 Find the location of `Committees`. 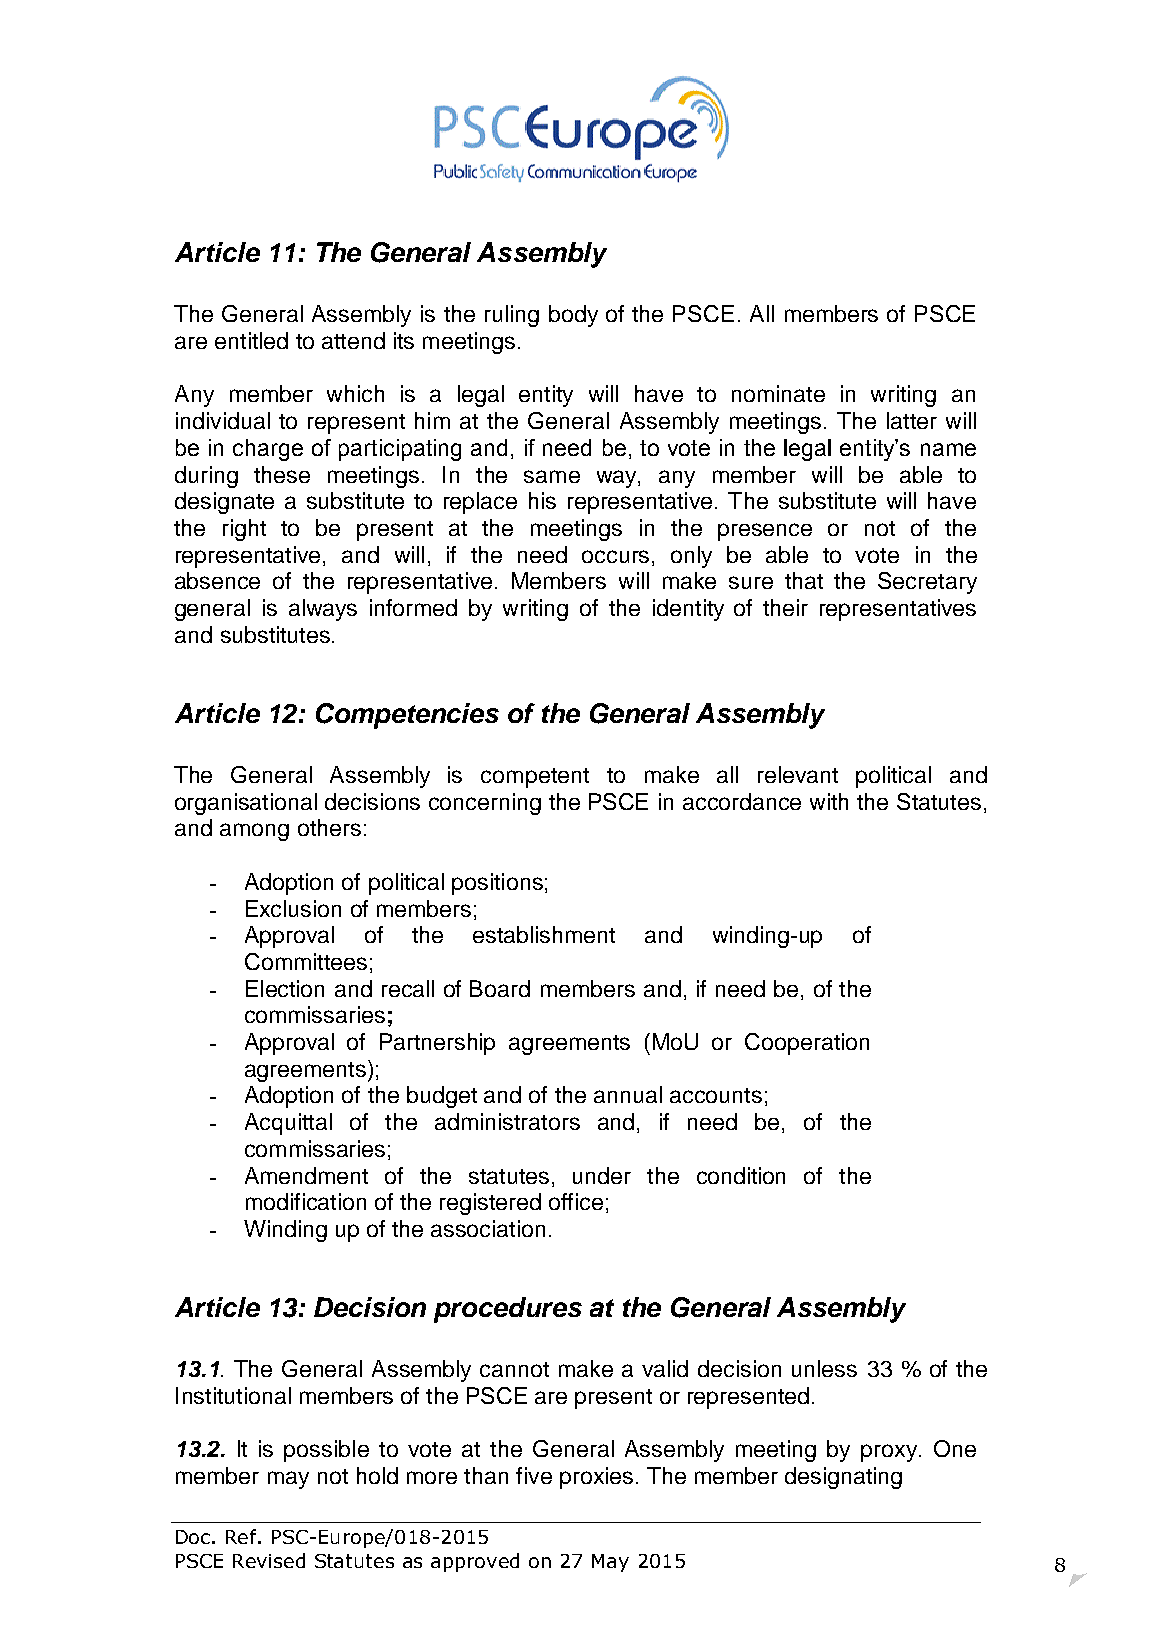

Committees is located at coordinates (306, 961).
